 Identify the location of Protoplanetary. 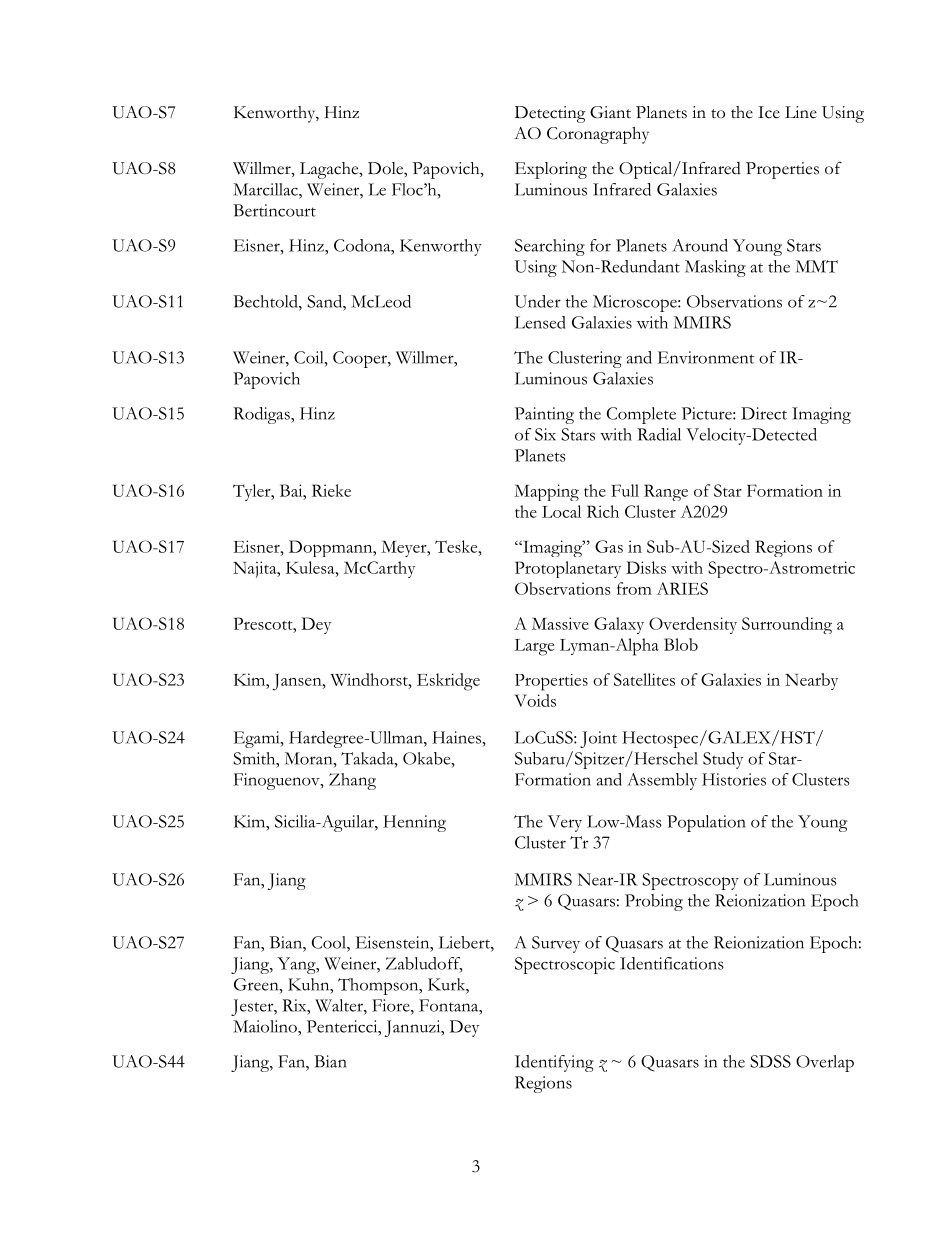
(568, 569).
